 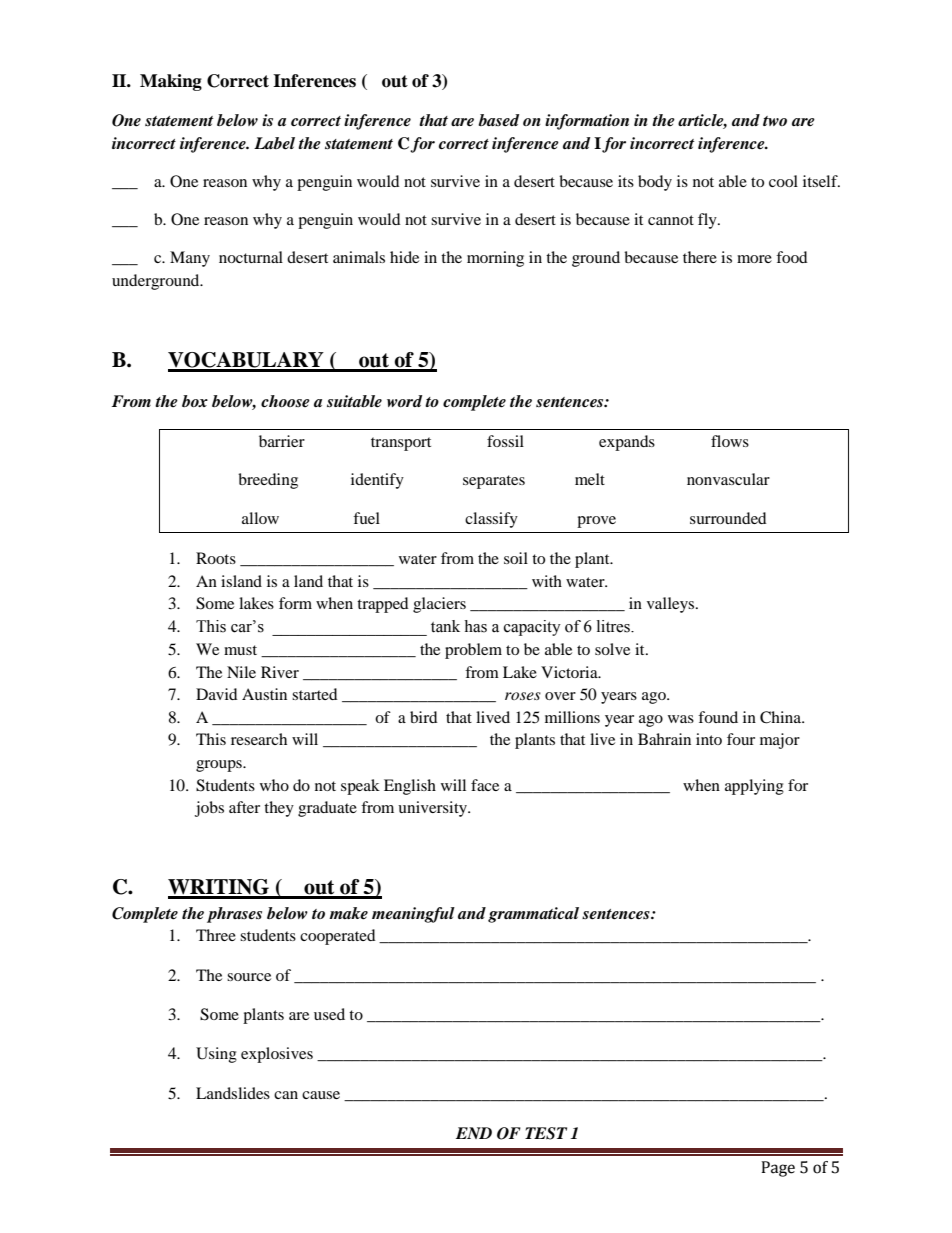 I want to click on after, so click(x=244, y=807).
